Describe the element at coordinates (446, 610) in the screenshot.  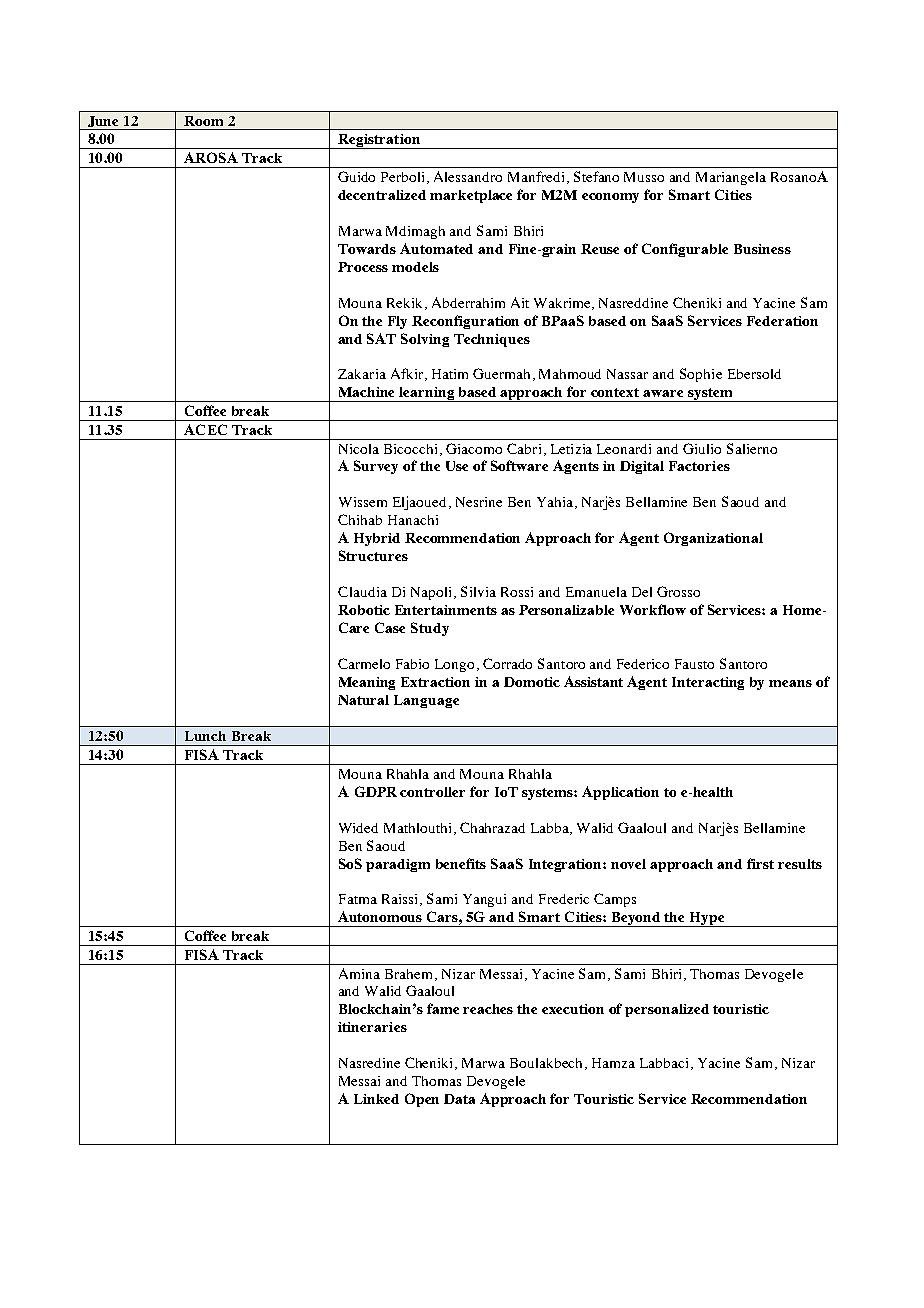
I see `Entertainments` at that location.
